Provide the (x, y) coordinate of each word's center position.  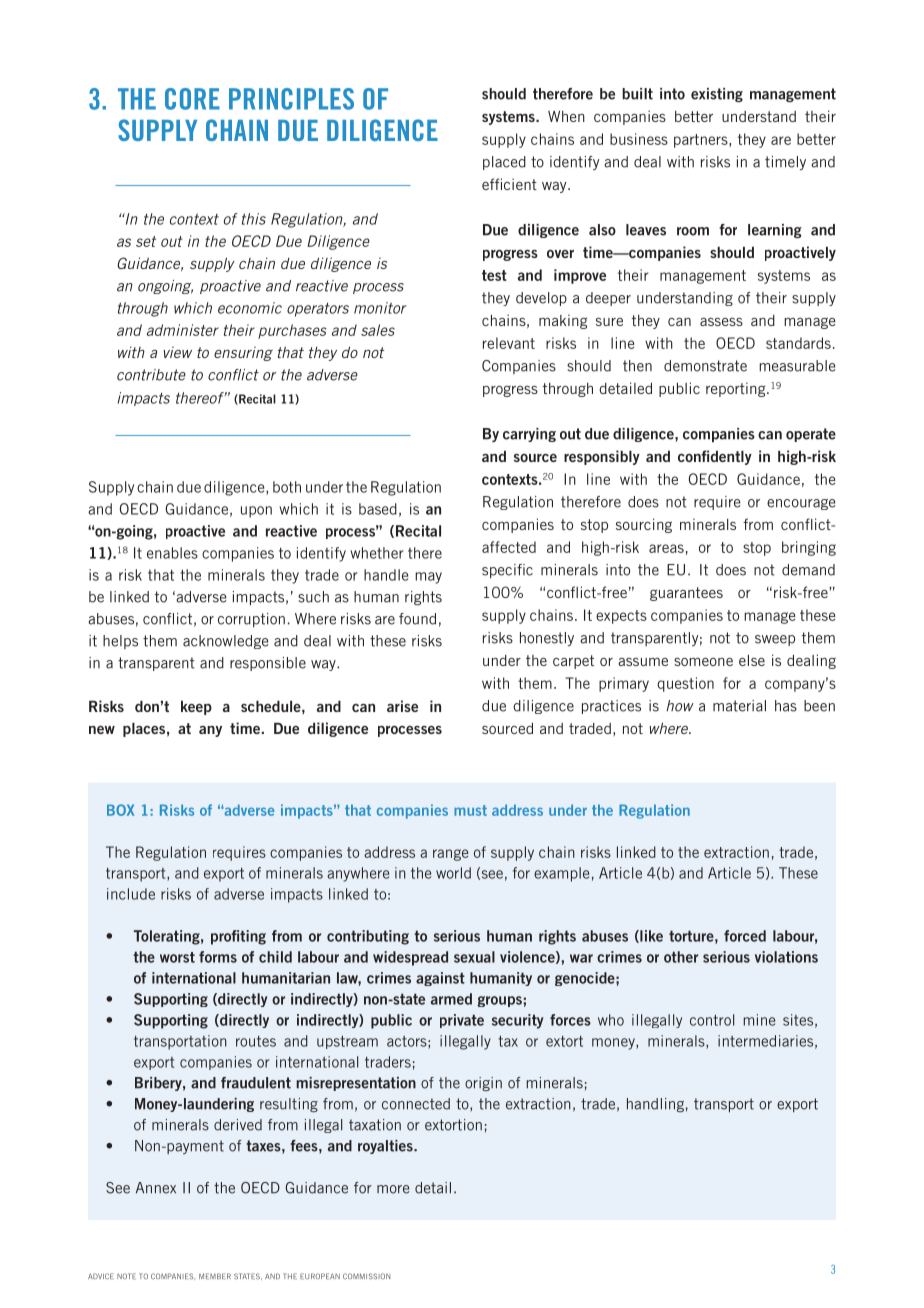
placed (504, 163)
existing (717, 95)
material (739, 706)
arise (402, 706)
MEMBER (215, 1276)
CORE (192, 99)
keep (196, 707)
